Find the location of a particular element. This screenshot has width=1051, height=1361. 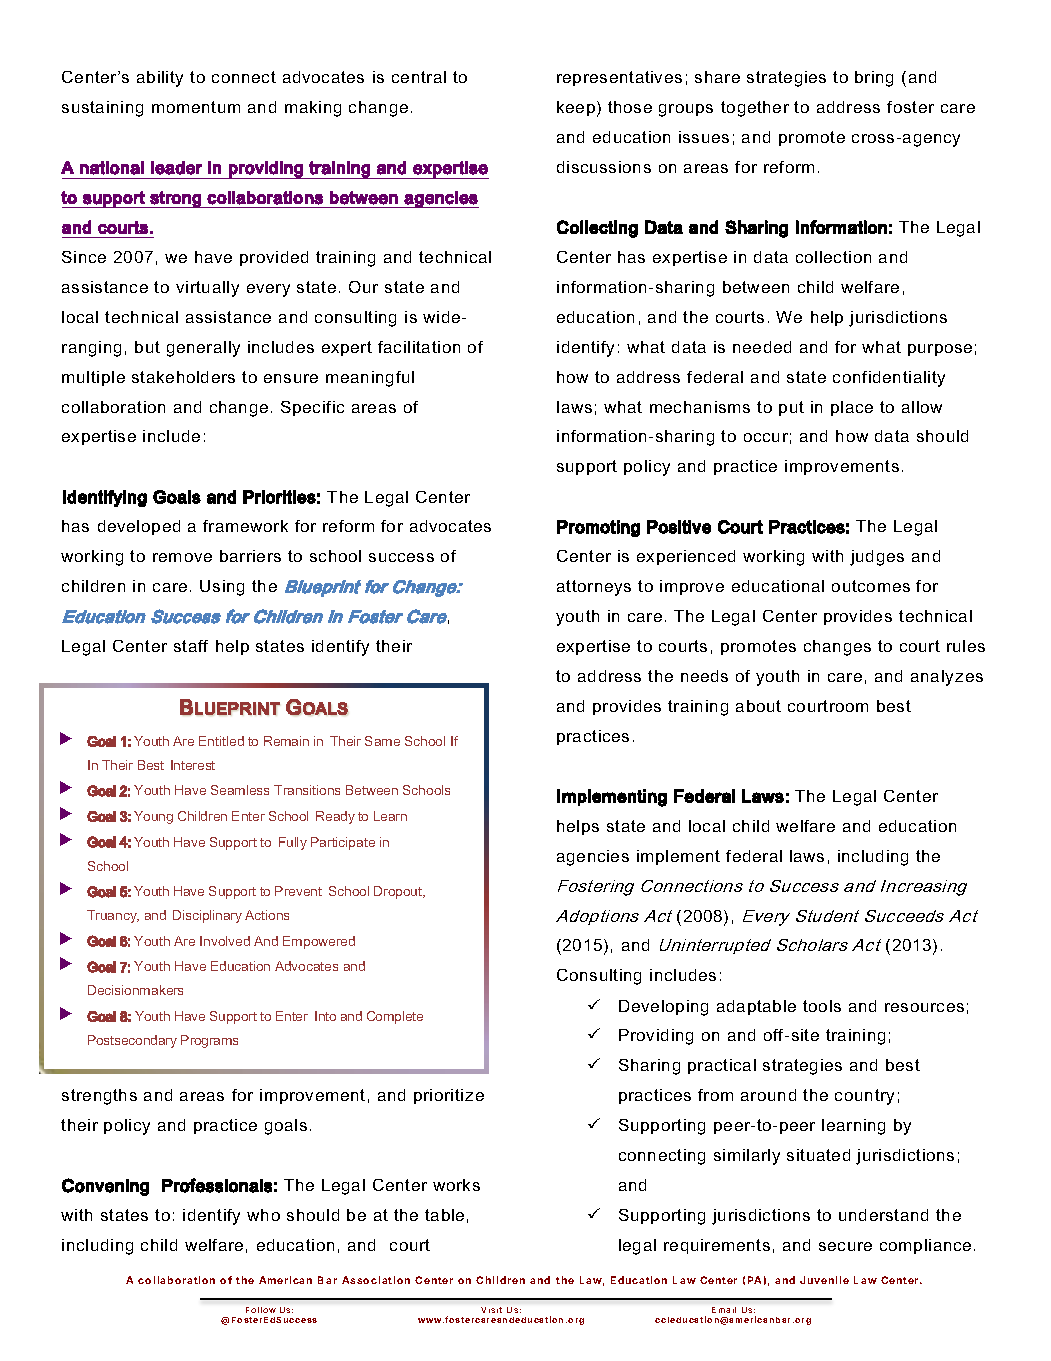

rules is located at coordinates (966, 646).
